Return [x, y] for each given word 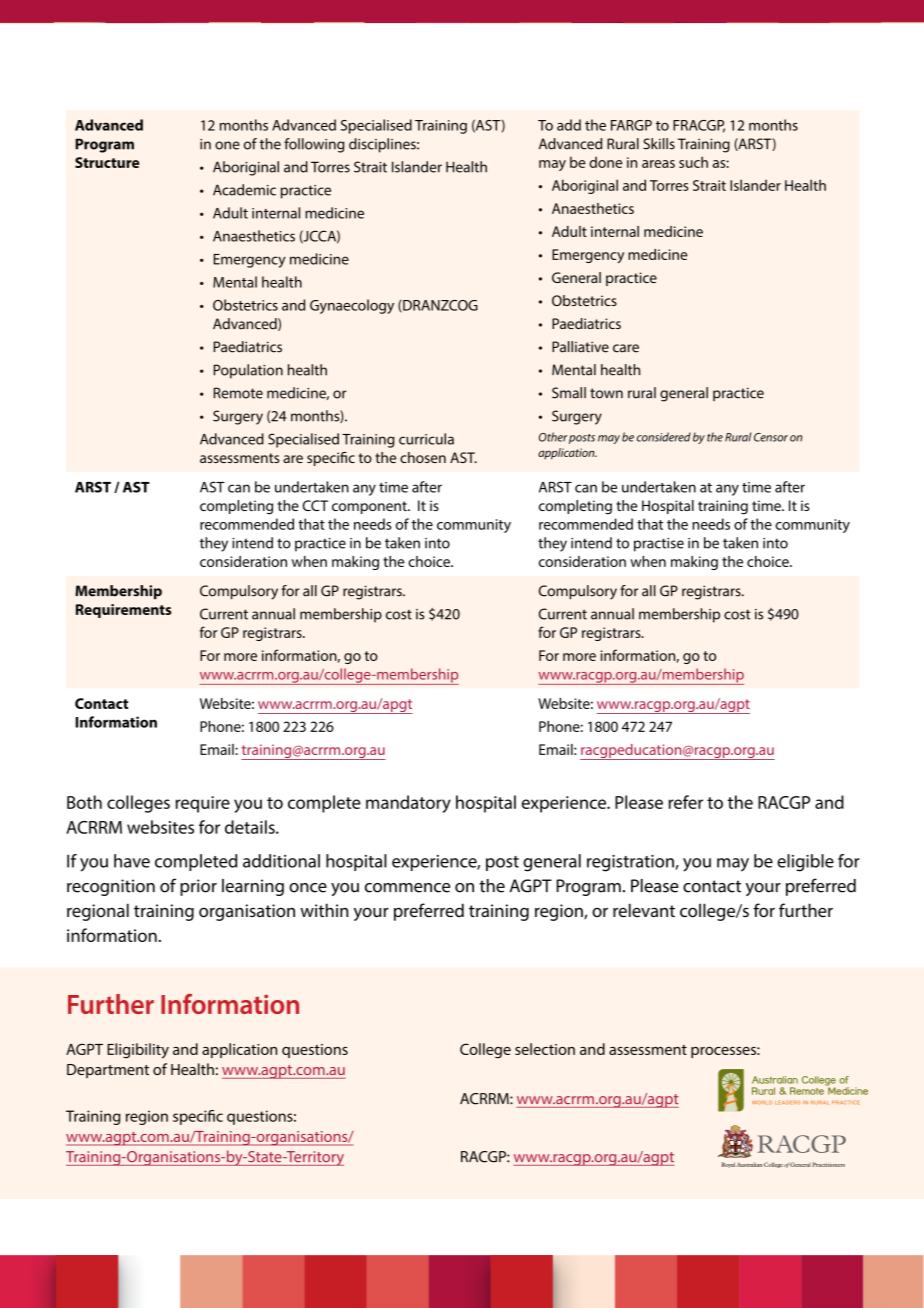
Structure [107, 162]
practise [659, 545]
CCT [315, 505]
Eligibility [138, 1051]
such [693, 162]
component [370, 507]
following [314, 145]
